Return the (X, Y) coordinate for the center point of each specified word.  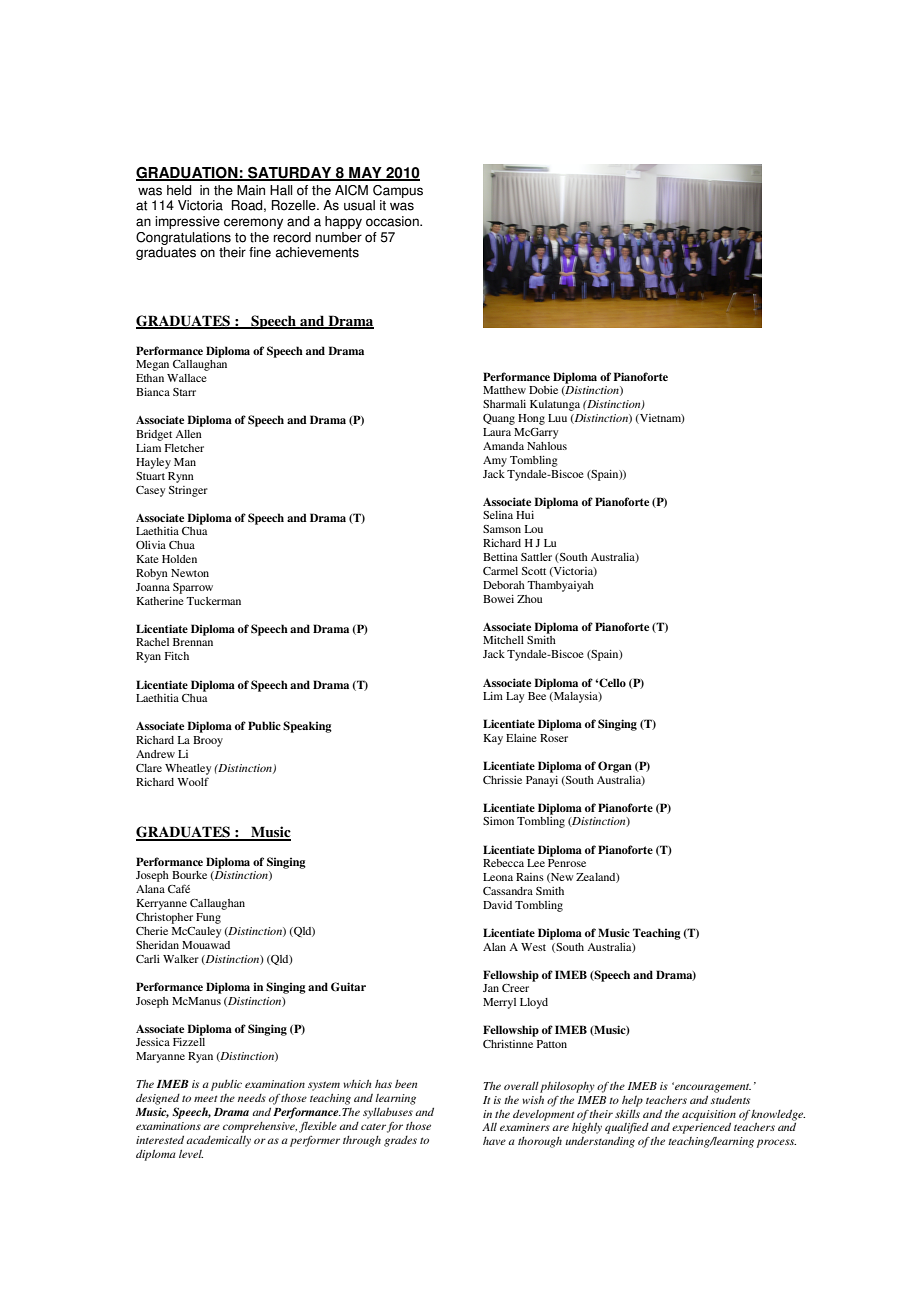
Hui (525, 515)
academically (218, 1141)
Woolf (193, 781)
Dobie (543, 390)
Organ (615, 767)
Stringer (188, 491)
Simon (498, 821)
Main (251, 190)
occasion (393, 221)
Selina (498, 515)
